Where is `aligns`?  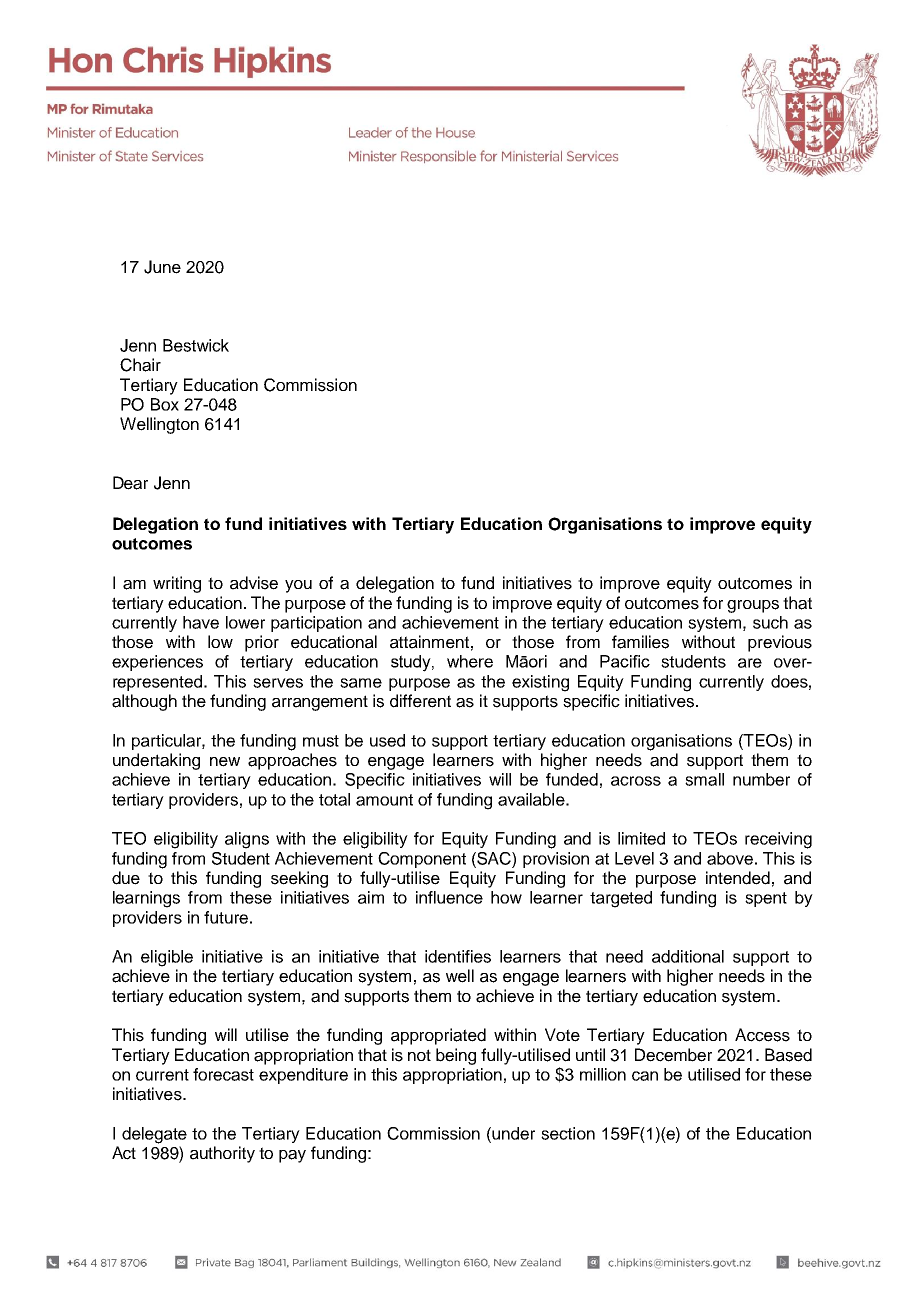 aligns is located at coordinates (247, 840).
